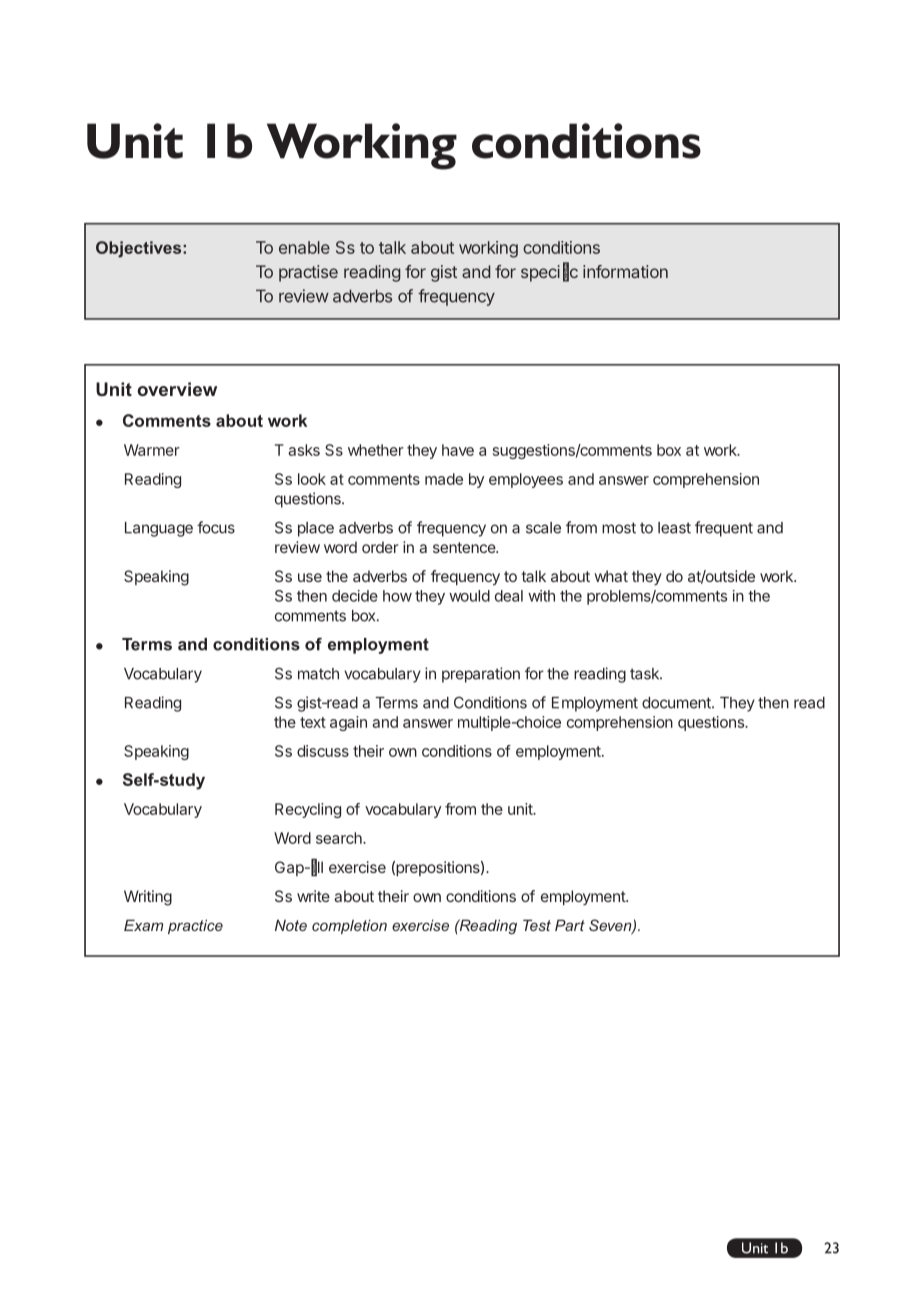  What do you see at coordinates (677, 703) in the screenshot?
I see `document` at bounding box center [677, 703].
